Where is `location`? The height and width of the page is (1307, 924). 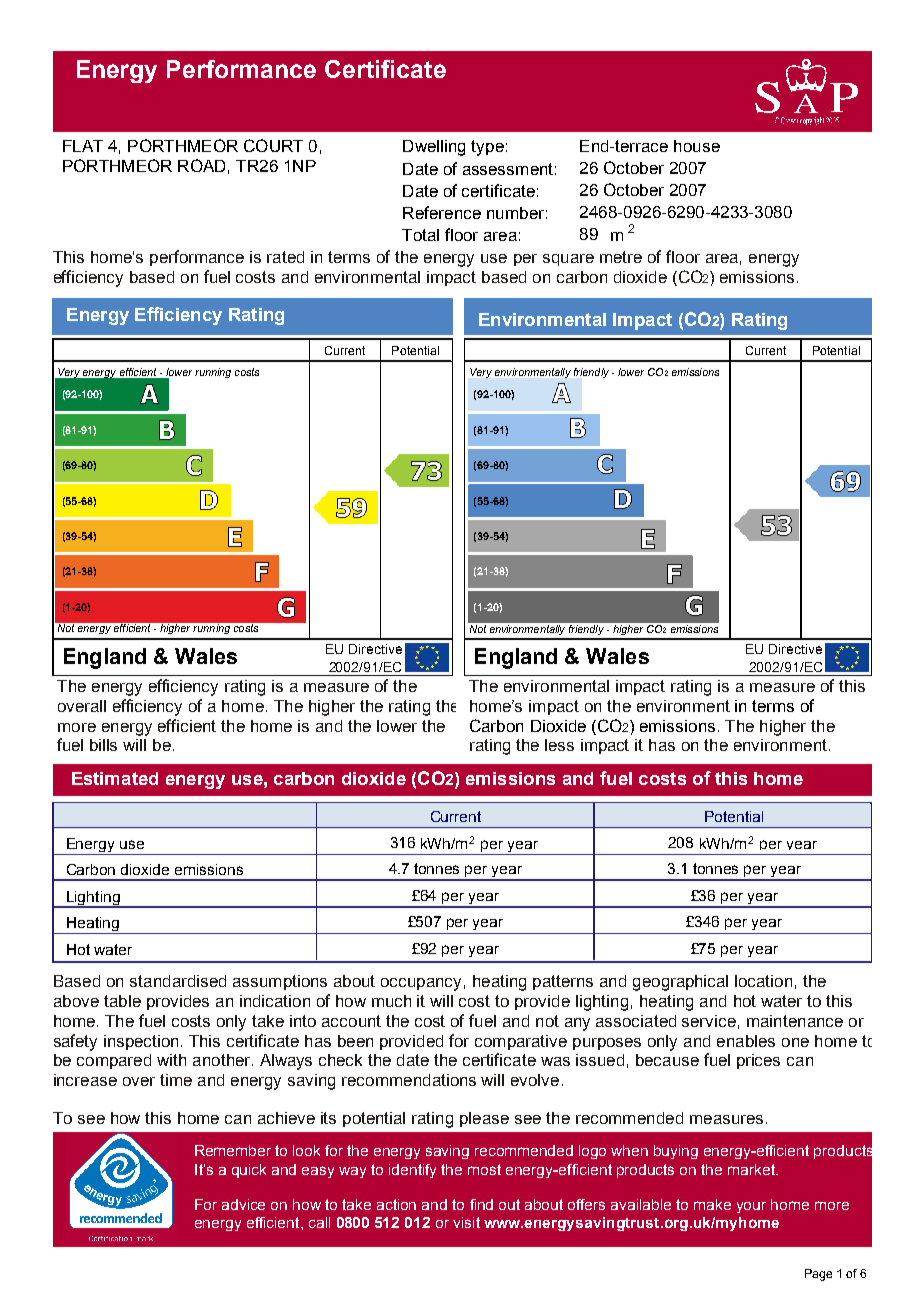 location is located at coordinates (763, 981).
